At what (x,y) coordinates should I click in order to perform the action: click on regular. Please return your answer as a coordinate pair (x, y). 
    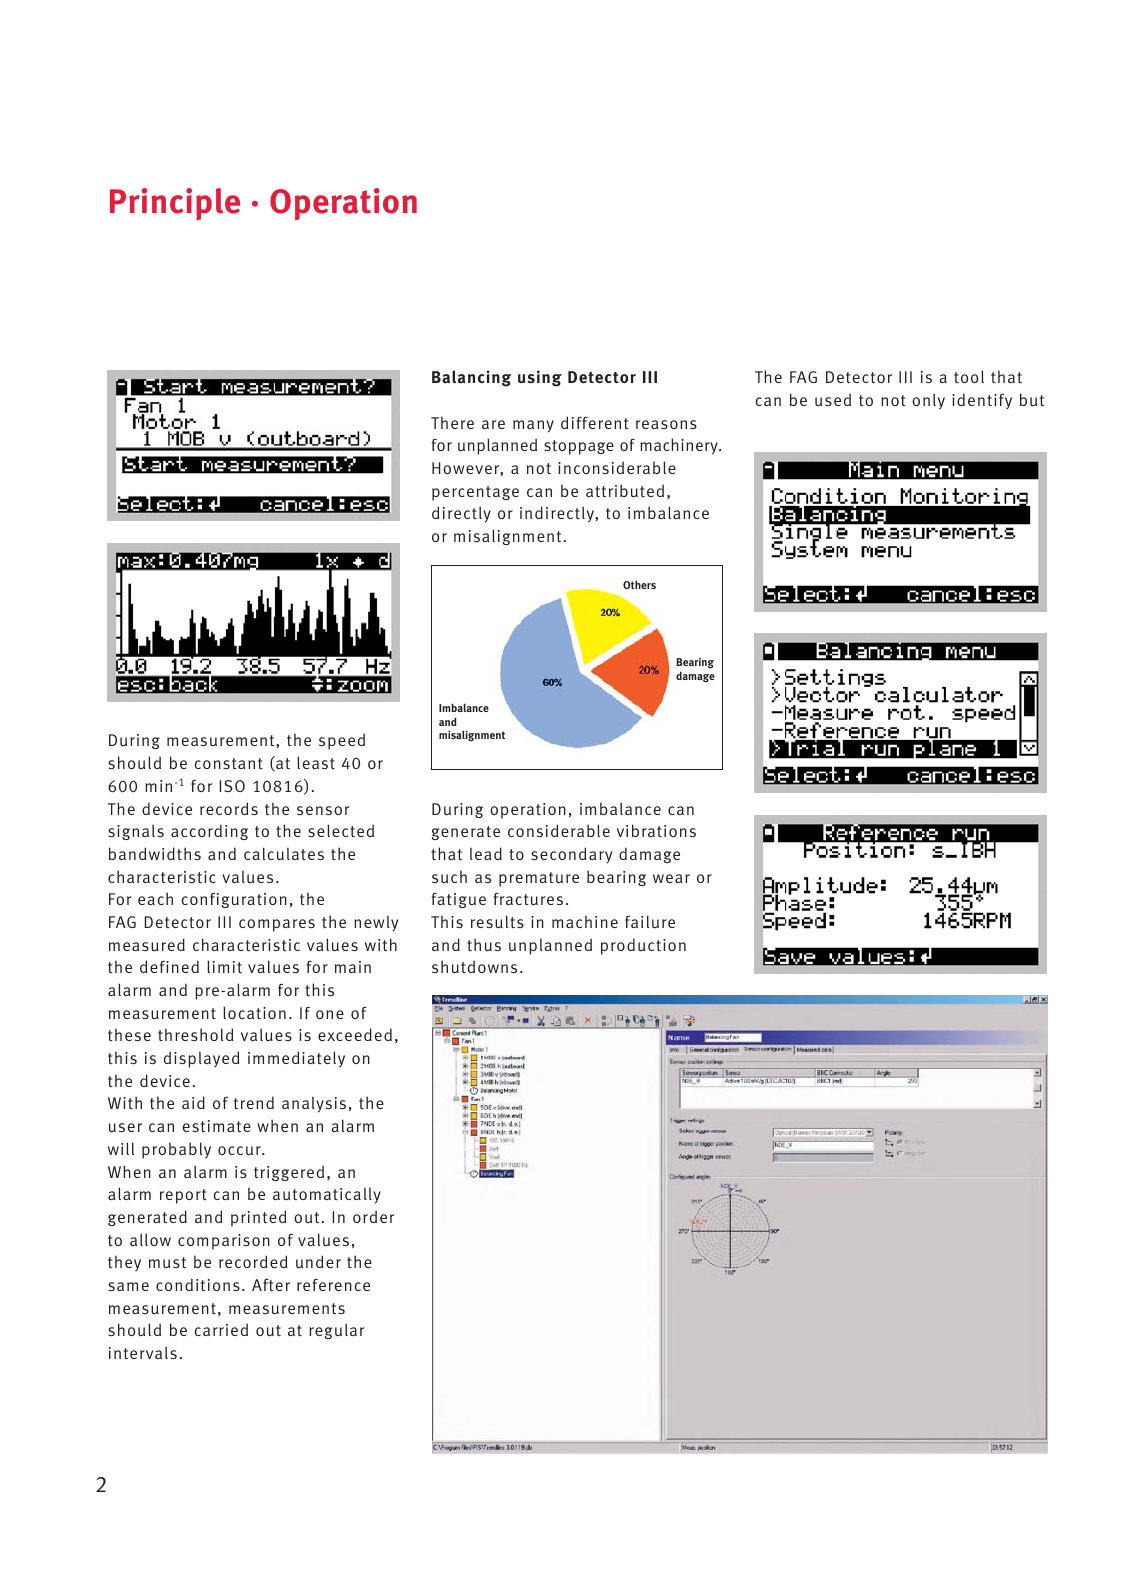
    Looking at the image, I should click on (337, 1331).
